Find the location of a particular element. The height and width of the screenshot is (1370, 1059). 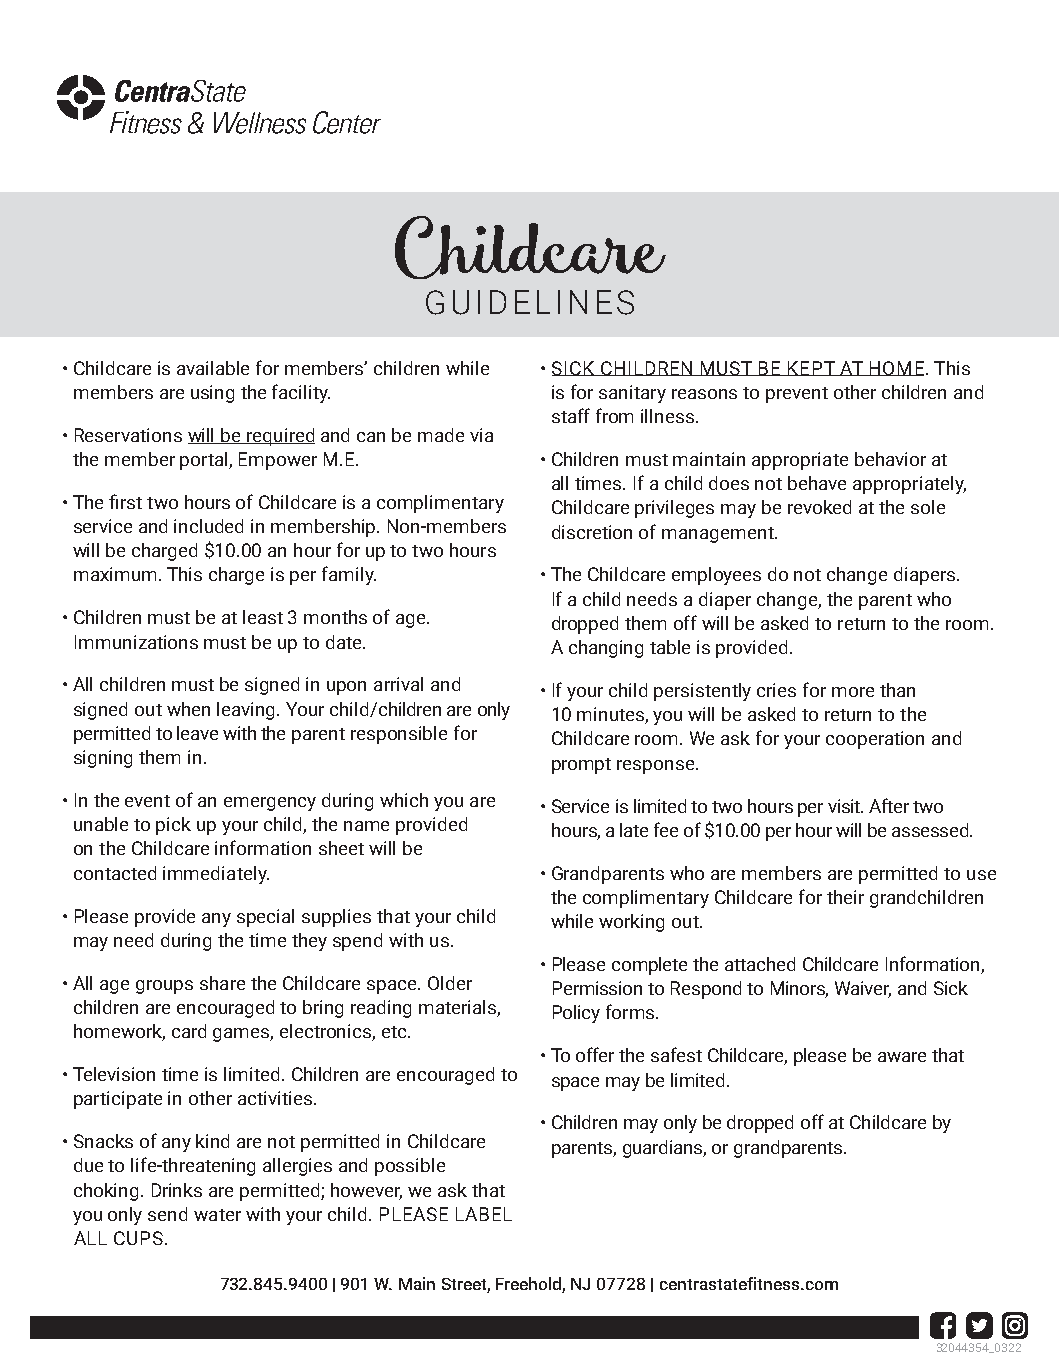

special is located at coordinates (265, 918).
